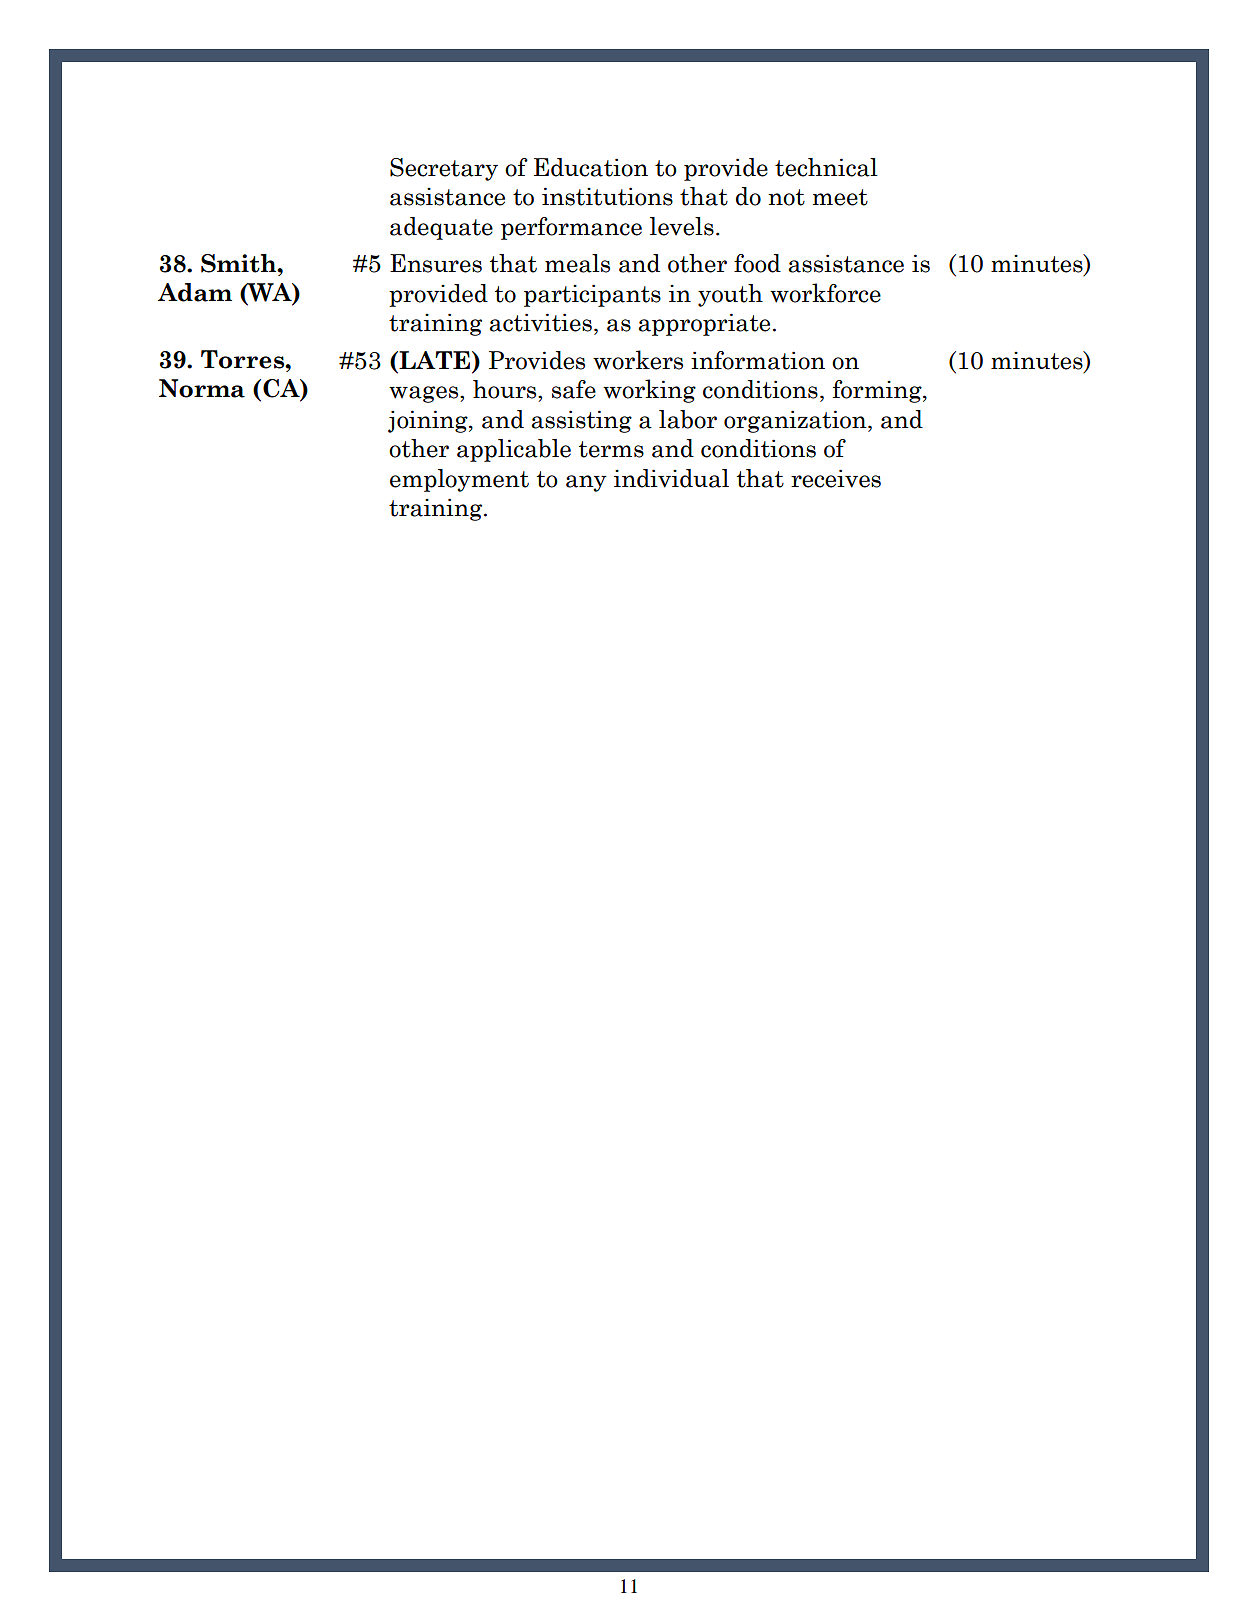 The image size is (1258, 1621). Describe the element at coordinates (540, 322) in the screenshot. I see `activities` at that location.
